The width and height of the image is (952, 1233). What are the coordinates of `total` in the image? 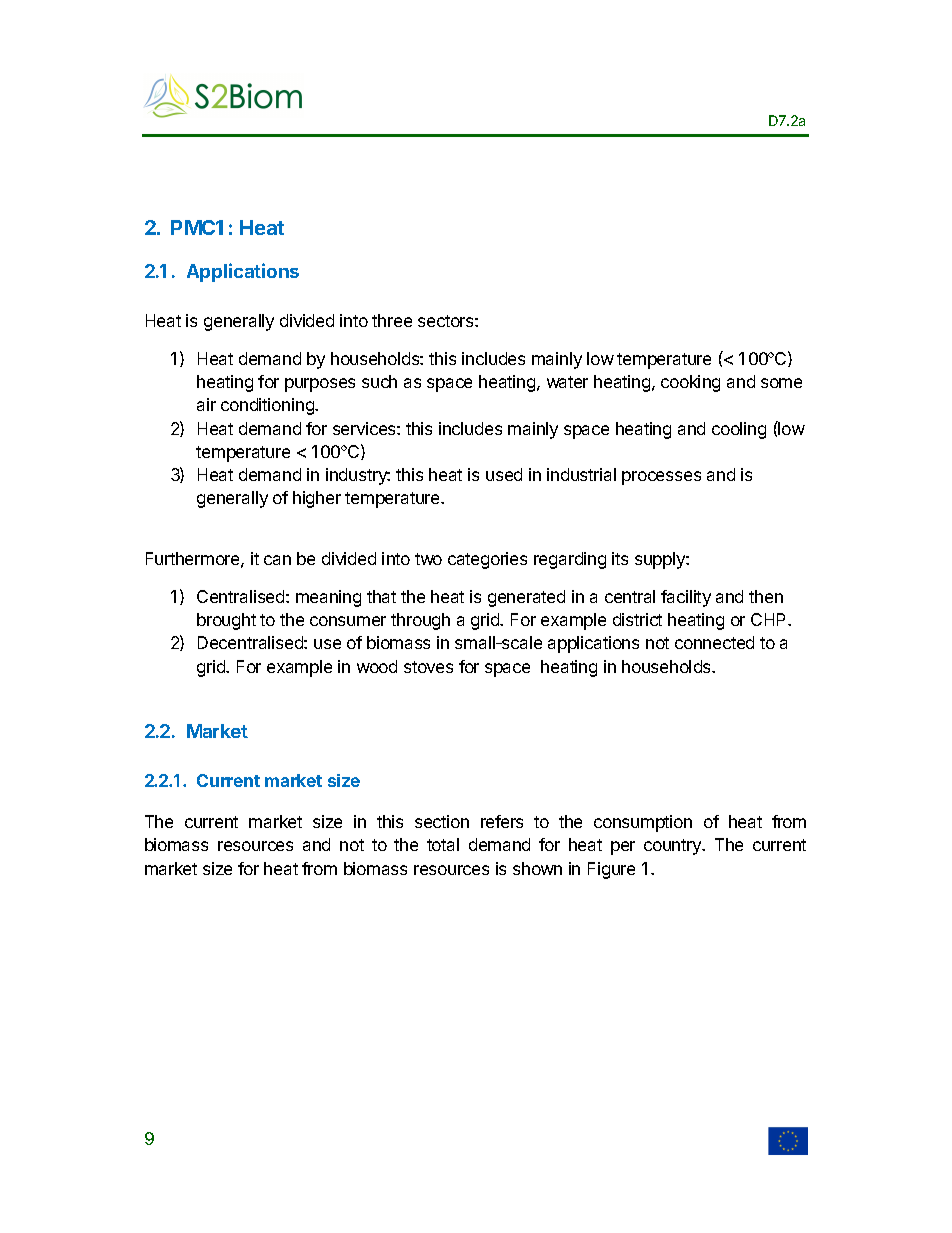 It's located at (443, 844).
